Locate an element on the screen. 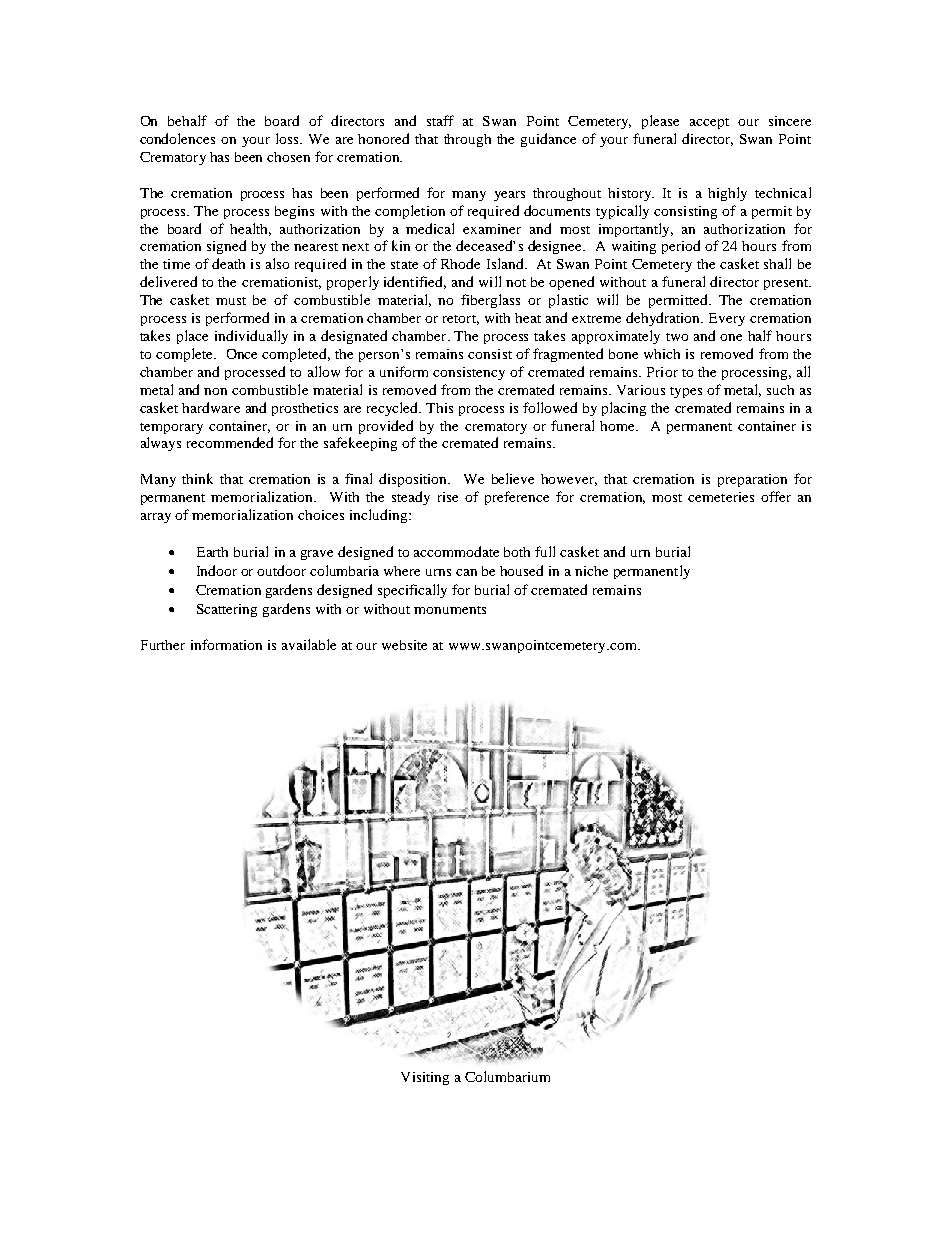 The width and height of the screenshot is (952, 1233). website is located at coordinates (404, 645).
